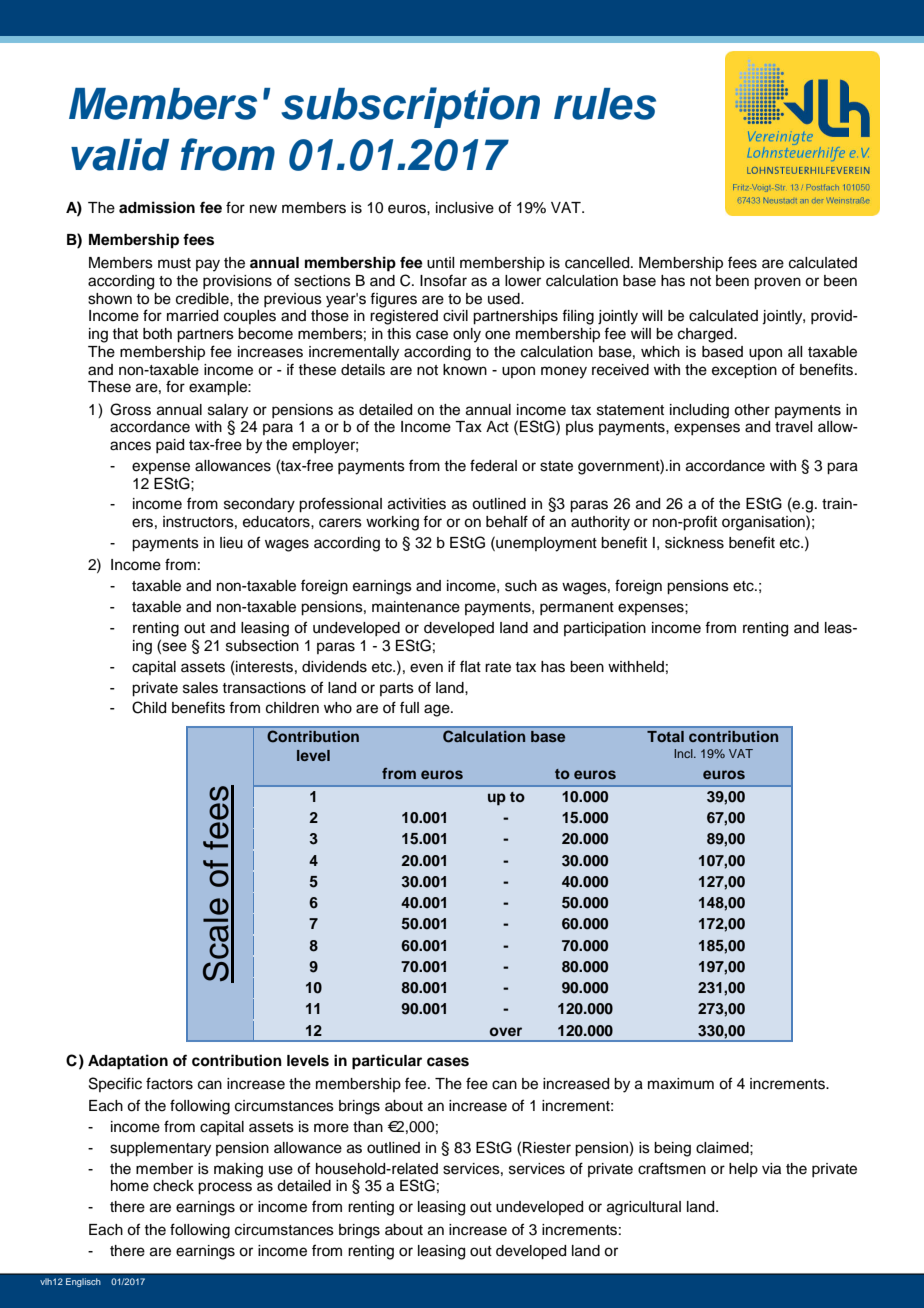  I want to click on Adaptation, so click(128, 1062).
